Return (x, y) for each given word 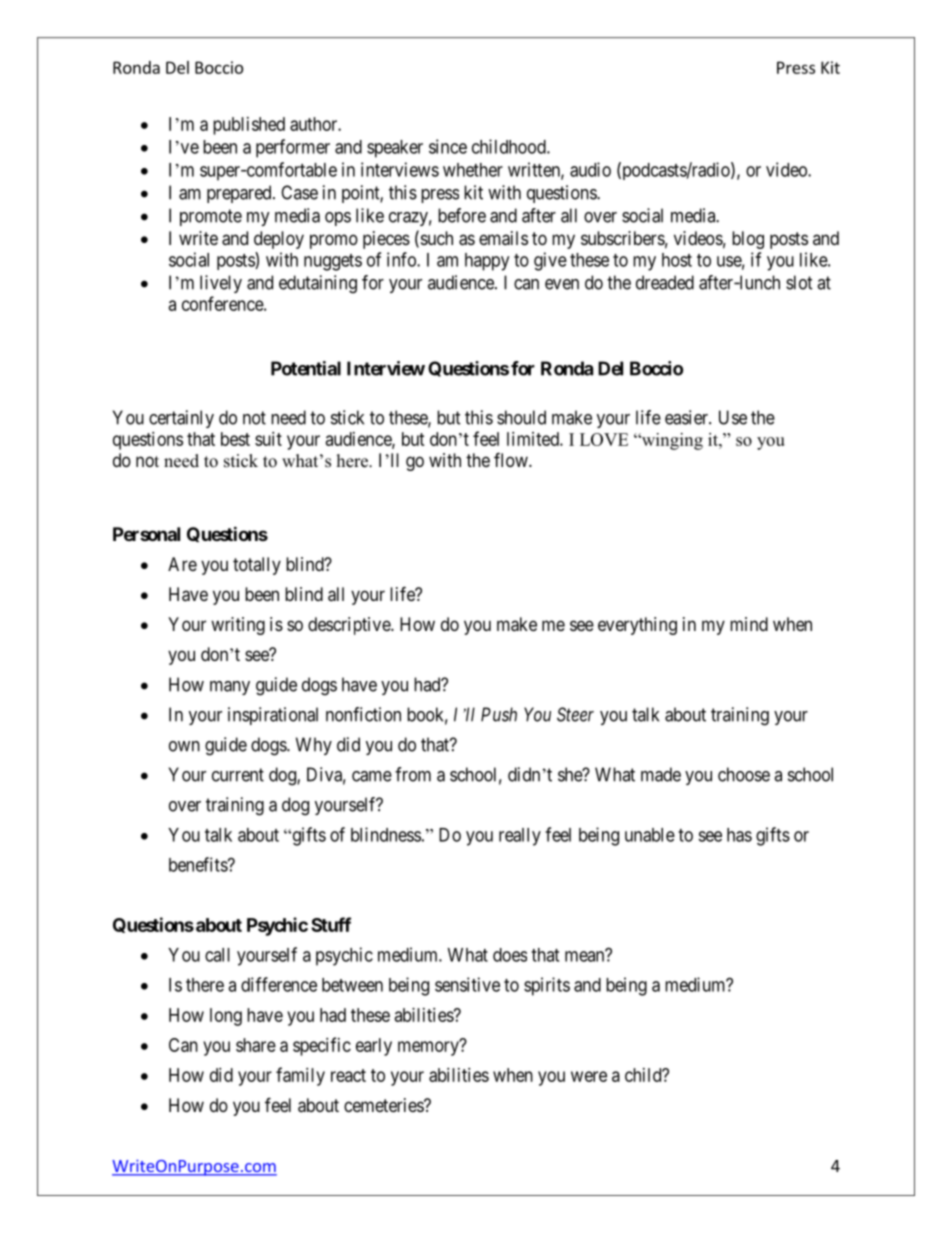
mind (749, 624)
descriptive (350, 626)
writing (238, 626)
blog (748, 240)
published (249, 126)
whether (473, 170)
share (256, 1045)
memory (429, 1048)
